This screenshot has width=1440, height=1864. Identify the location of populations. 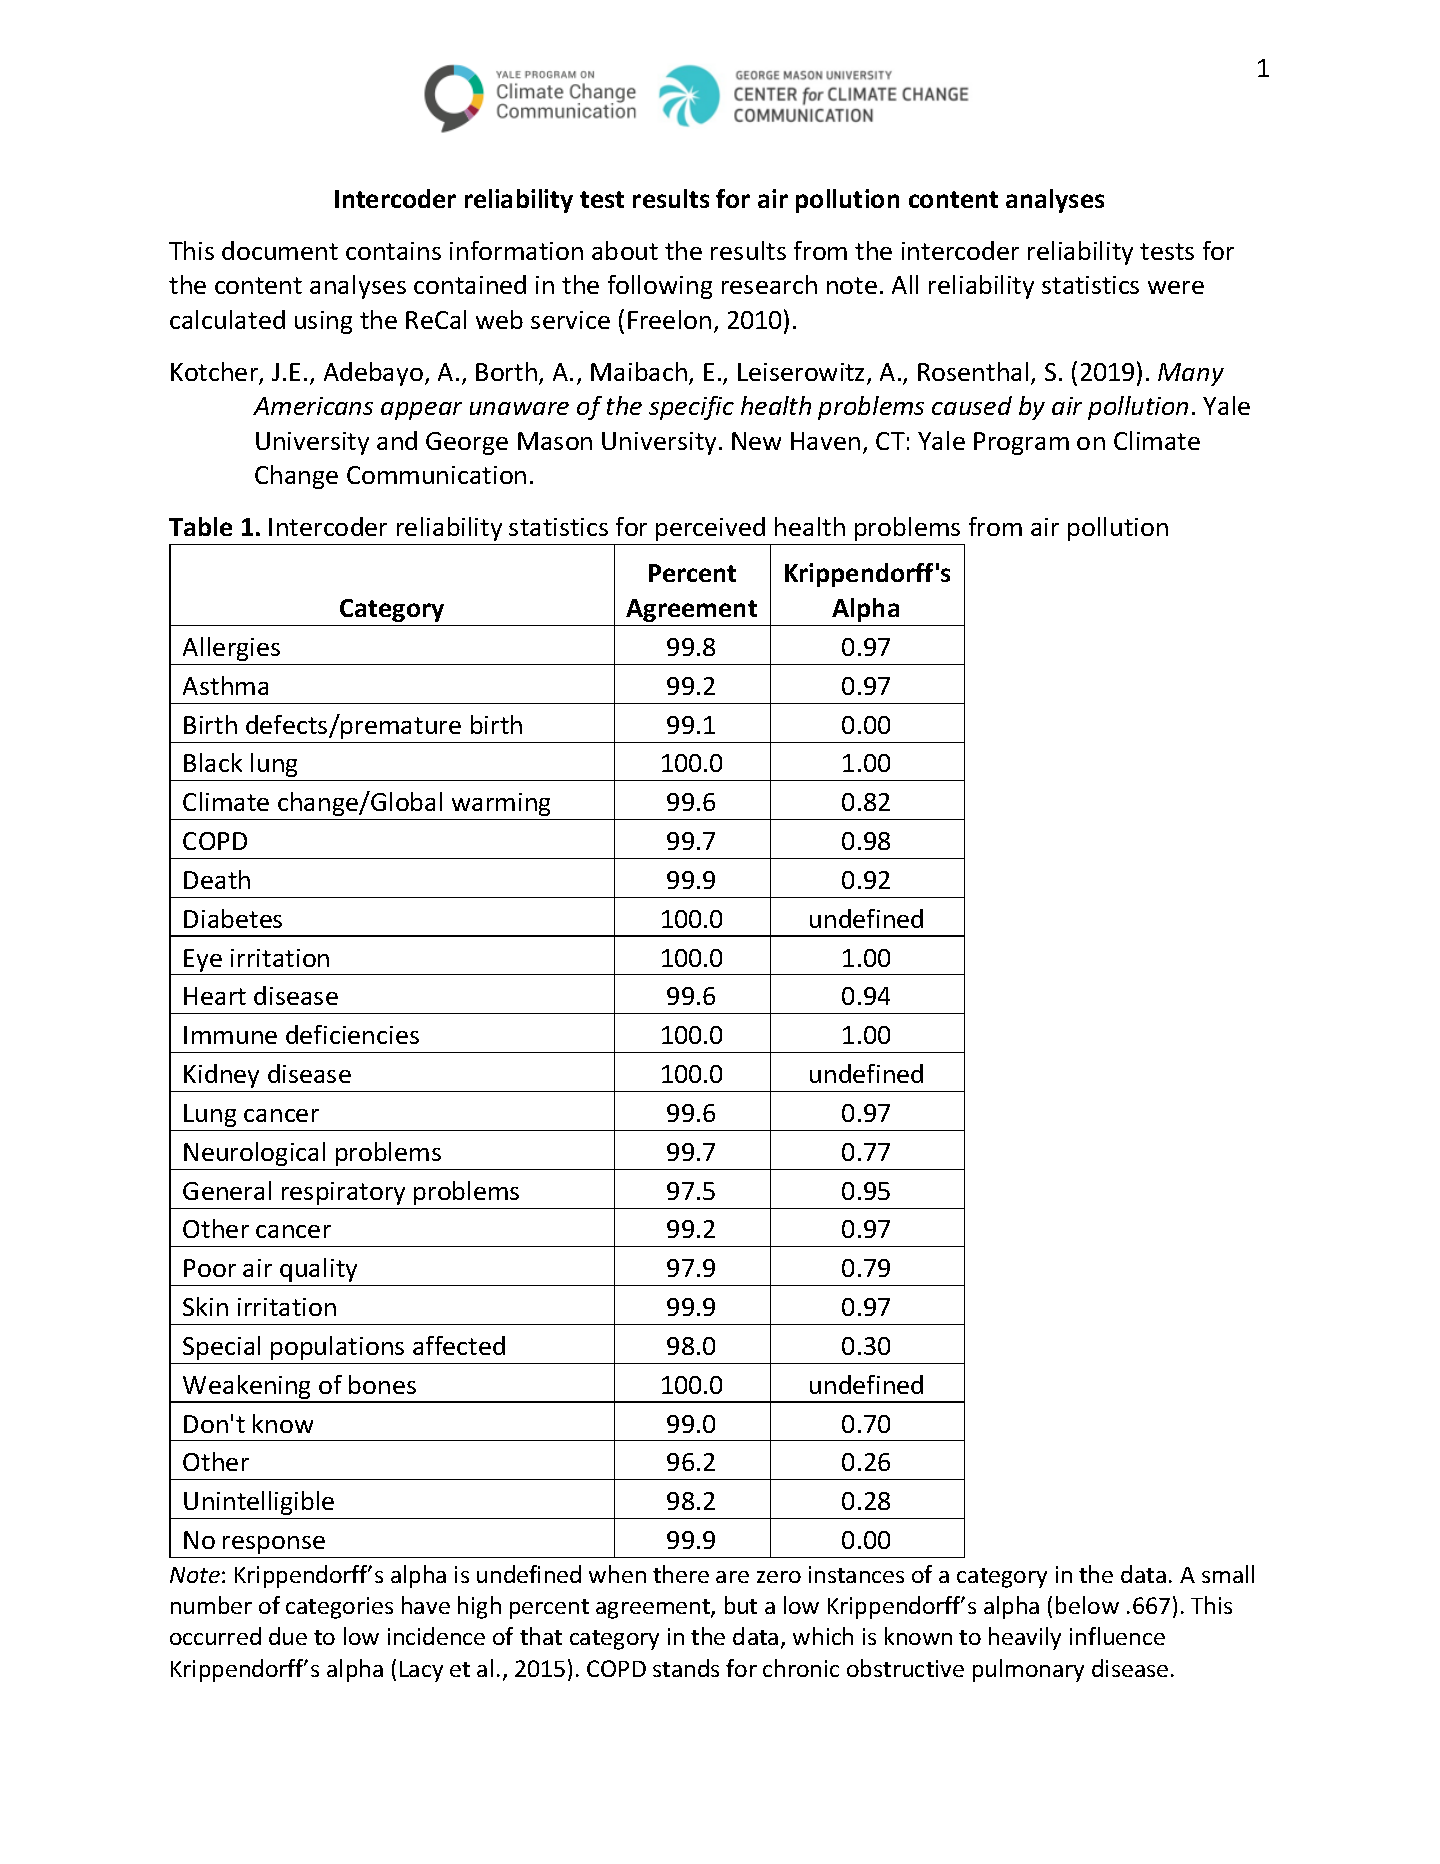
(337, 1348).
